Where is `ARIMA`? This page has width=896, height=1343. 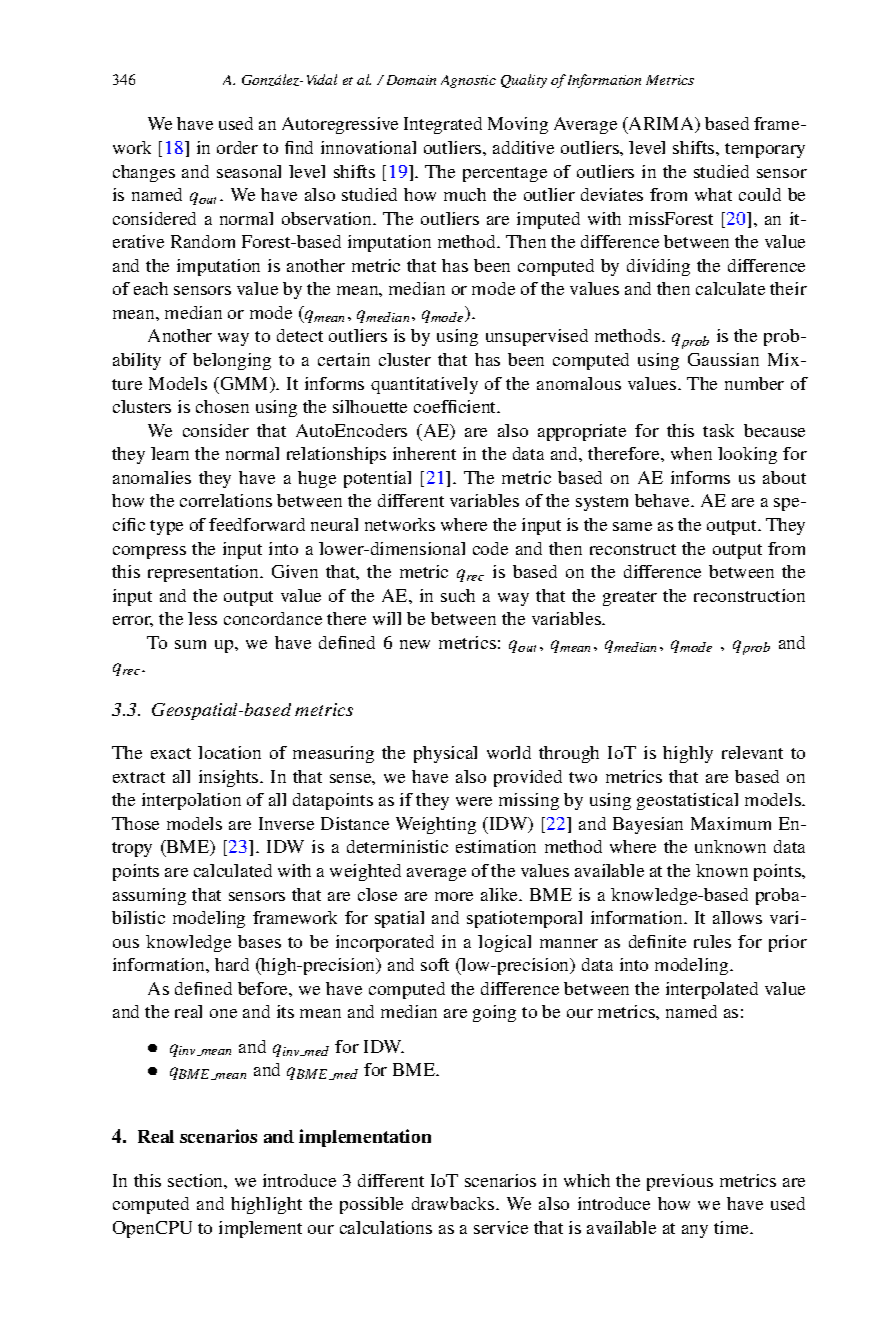 ARIMA is located at coordinates (662, 125).
